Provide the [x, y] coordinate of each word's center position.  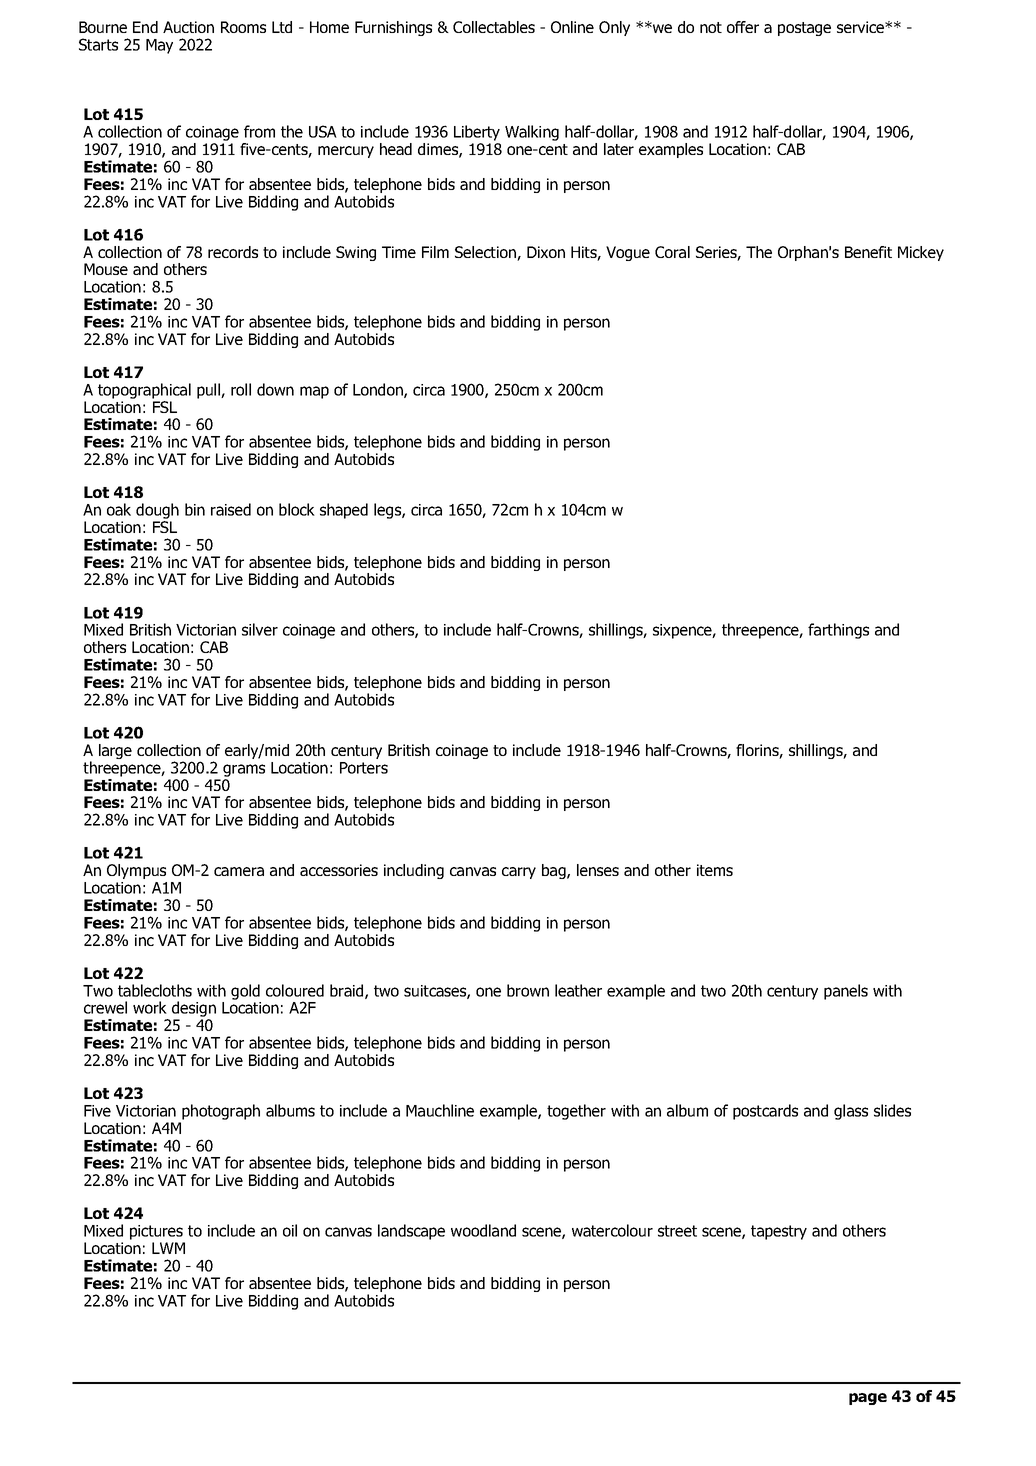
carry [519, 873]
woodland [483, 1230]
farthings [838, 631]
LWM [168, 1248]
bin [195, 509]
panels [846, 992]
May [159, 46]
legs [388, 511]
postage [804, 29]
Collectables [494, 27]
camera [239, 871]
